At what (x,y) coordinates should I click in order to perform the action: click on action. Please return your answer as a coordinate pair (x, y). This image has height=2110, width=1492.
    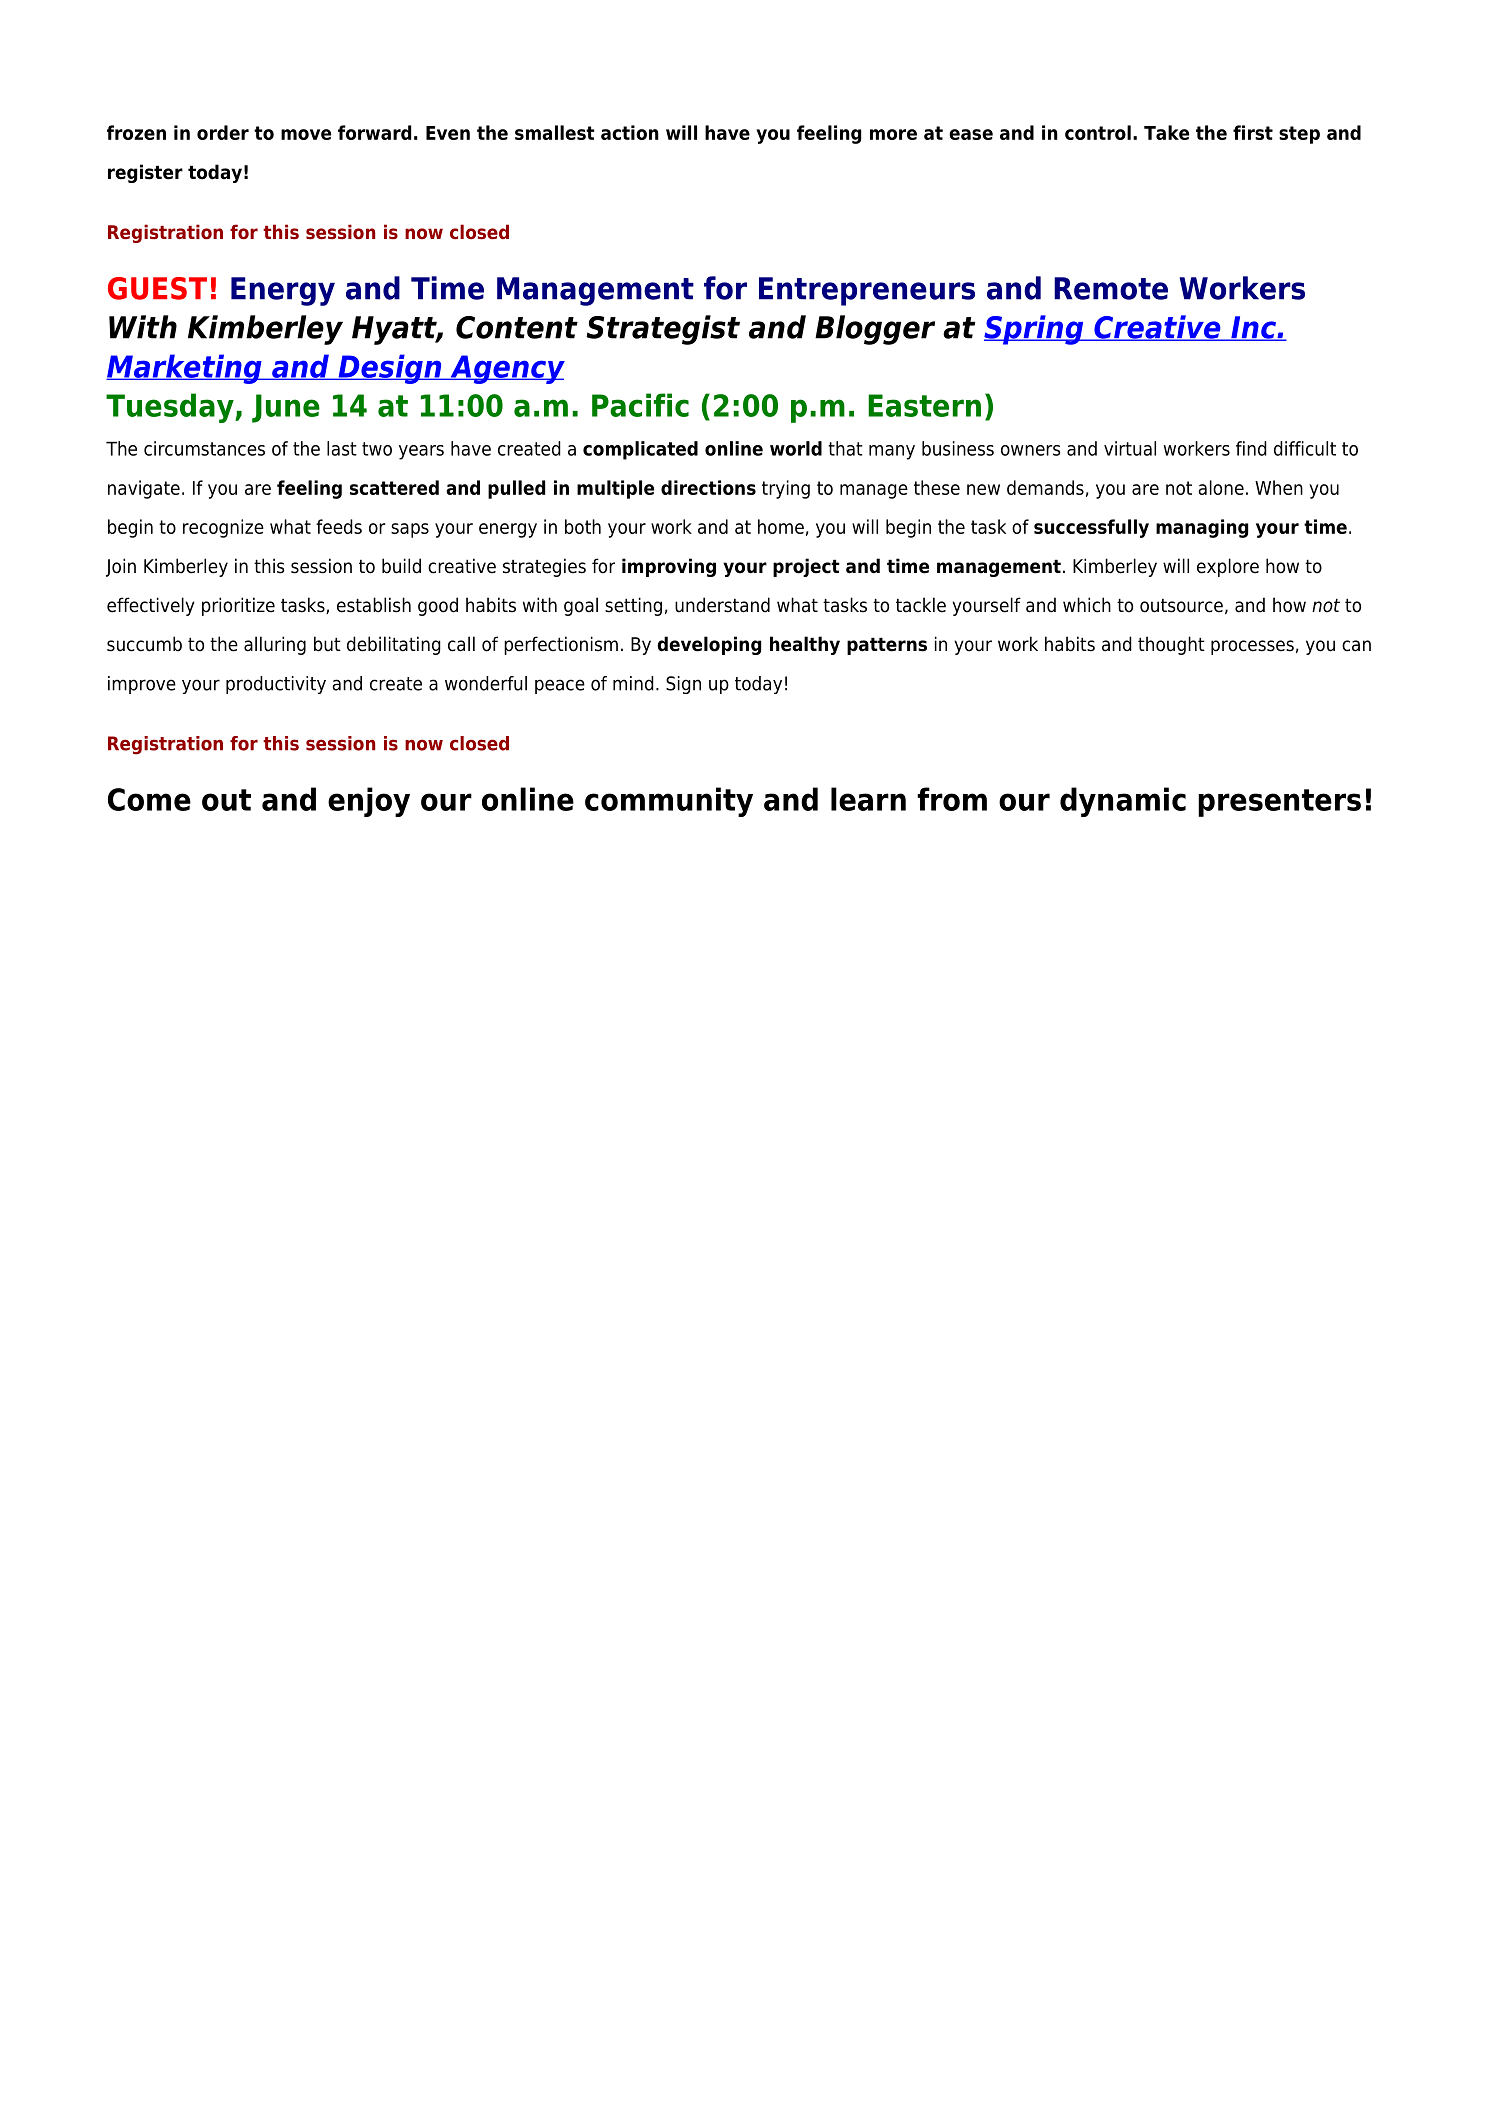
    Looking at the image, I should click on (630, 132).
